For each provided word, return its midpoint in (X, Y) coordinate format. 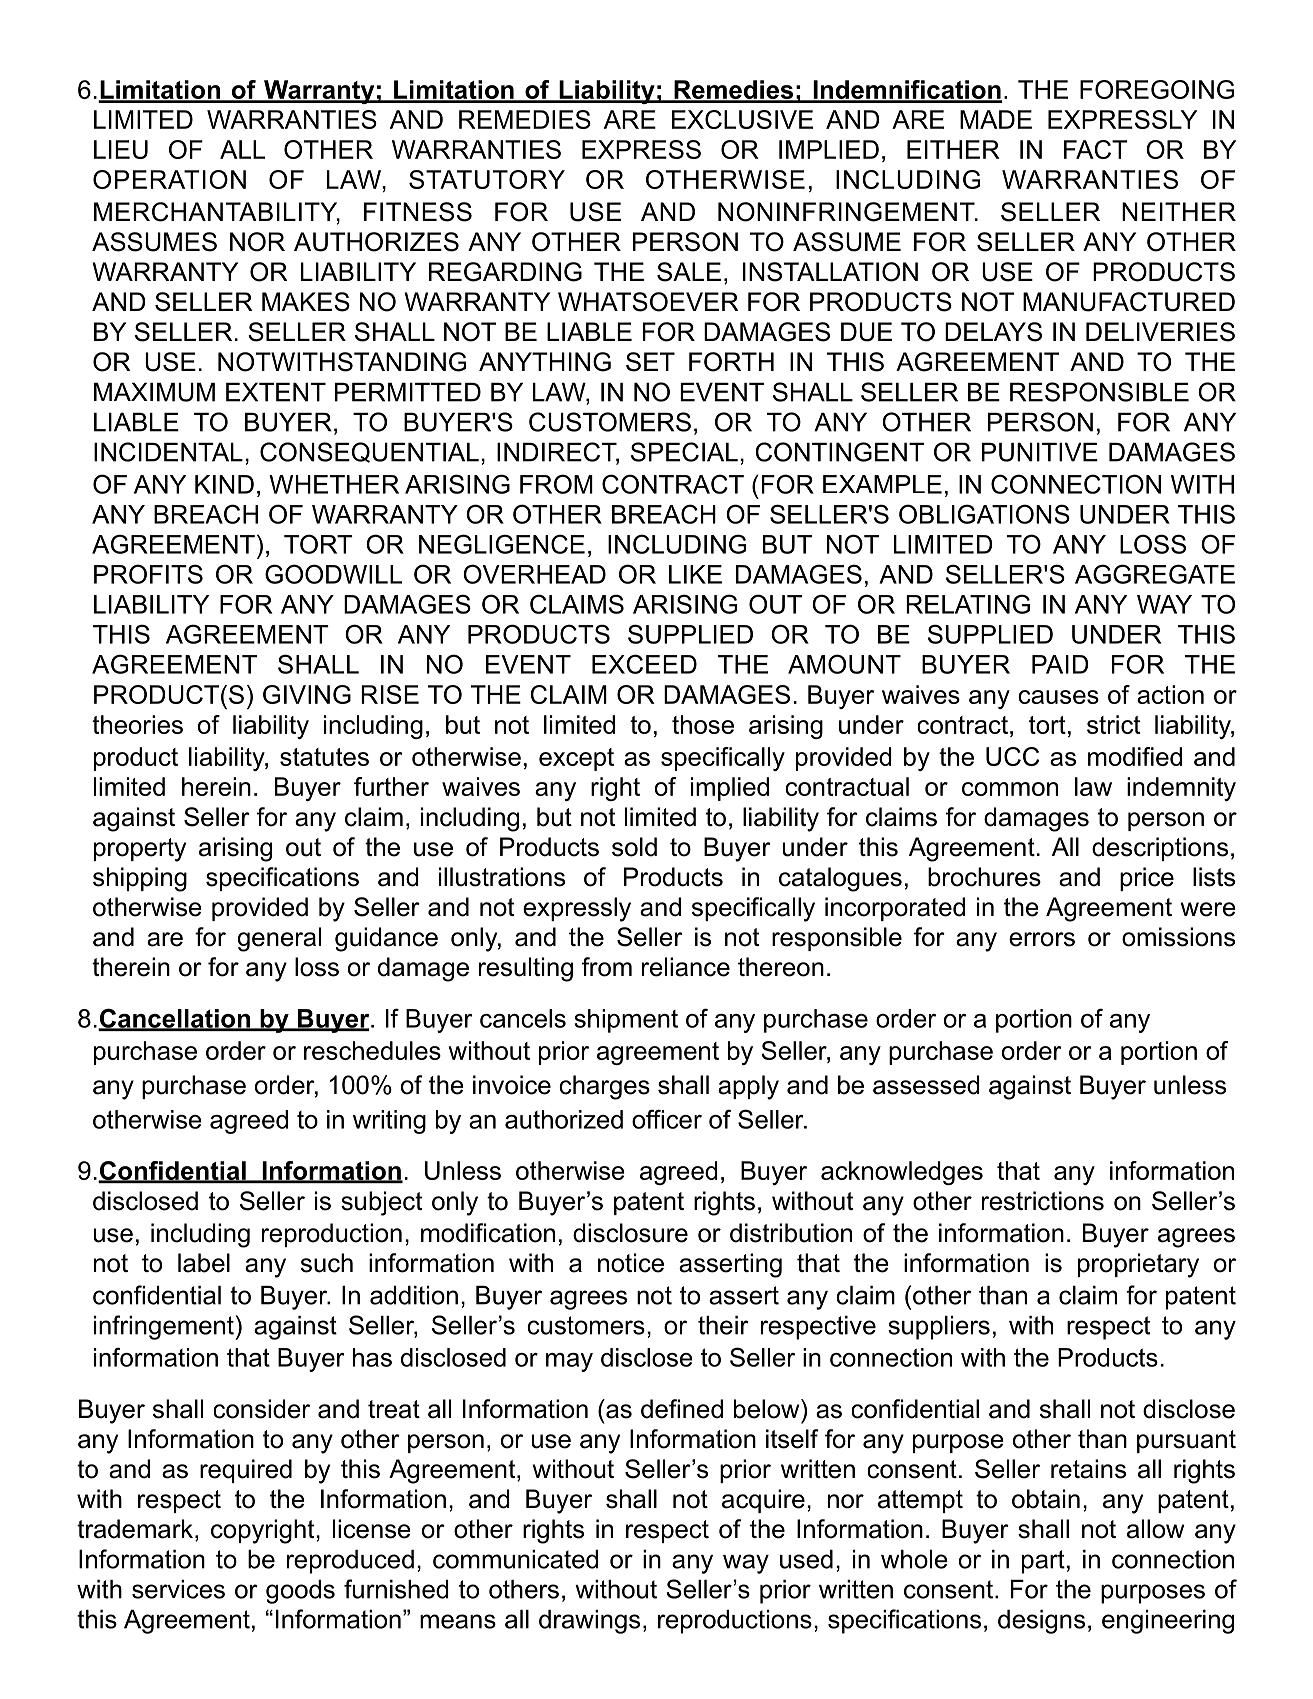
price (1147, 879)
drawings (589, 1622)
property (140, 850)
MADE (996, 119)
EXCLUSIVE (742, 119)
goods (300, 1592)
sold (634, 847)
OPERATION (169, 179)
